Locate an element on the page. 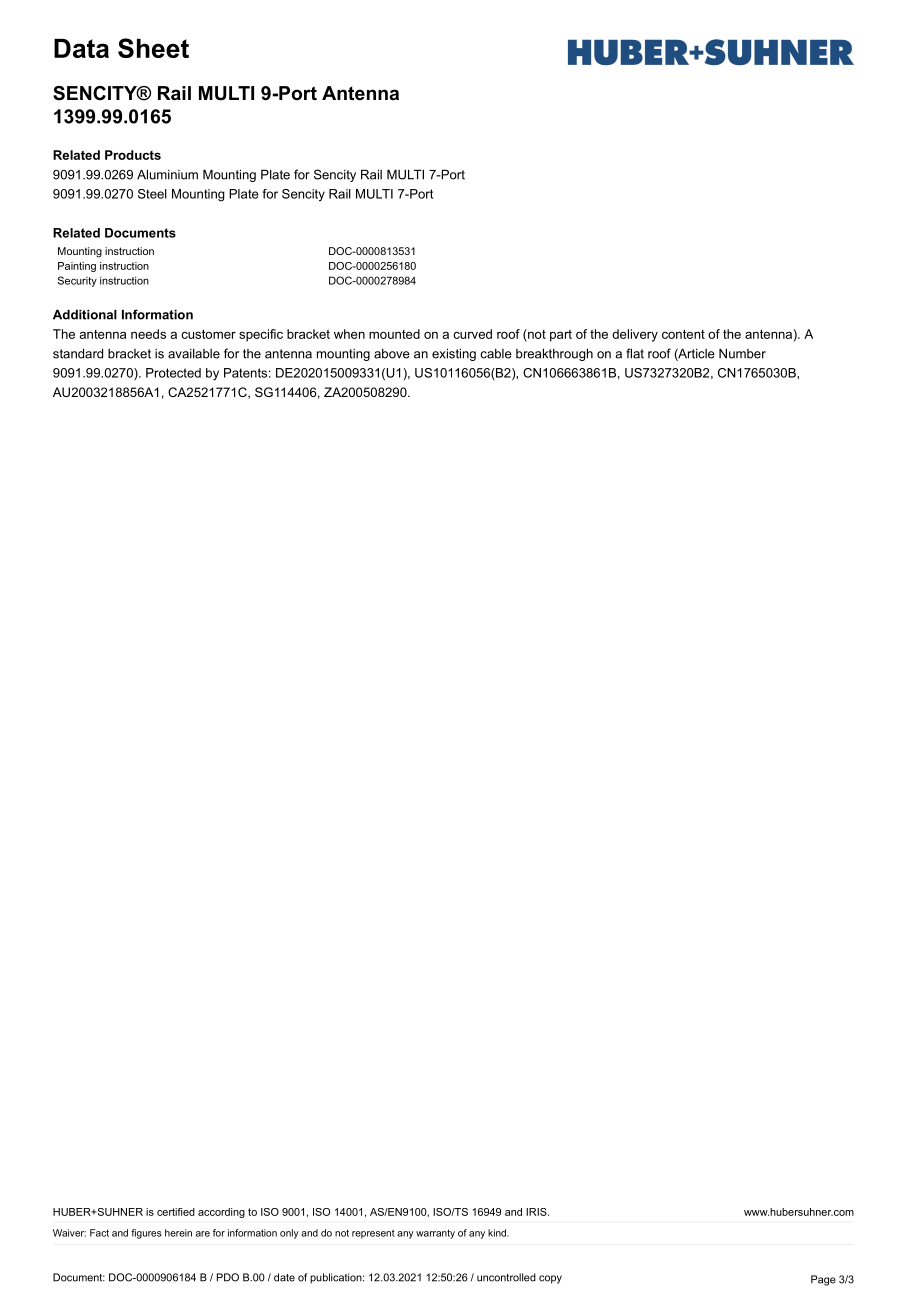  content is located at coordinates (683, 334).
